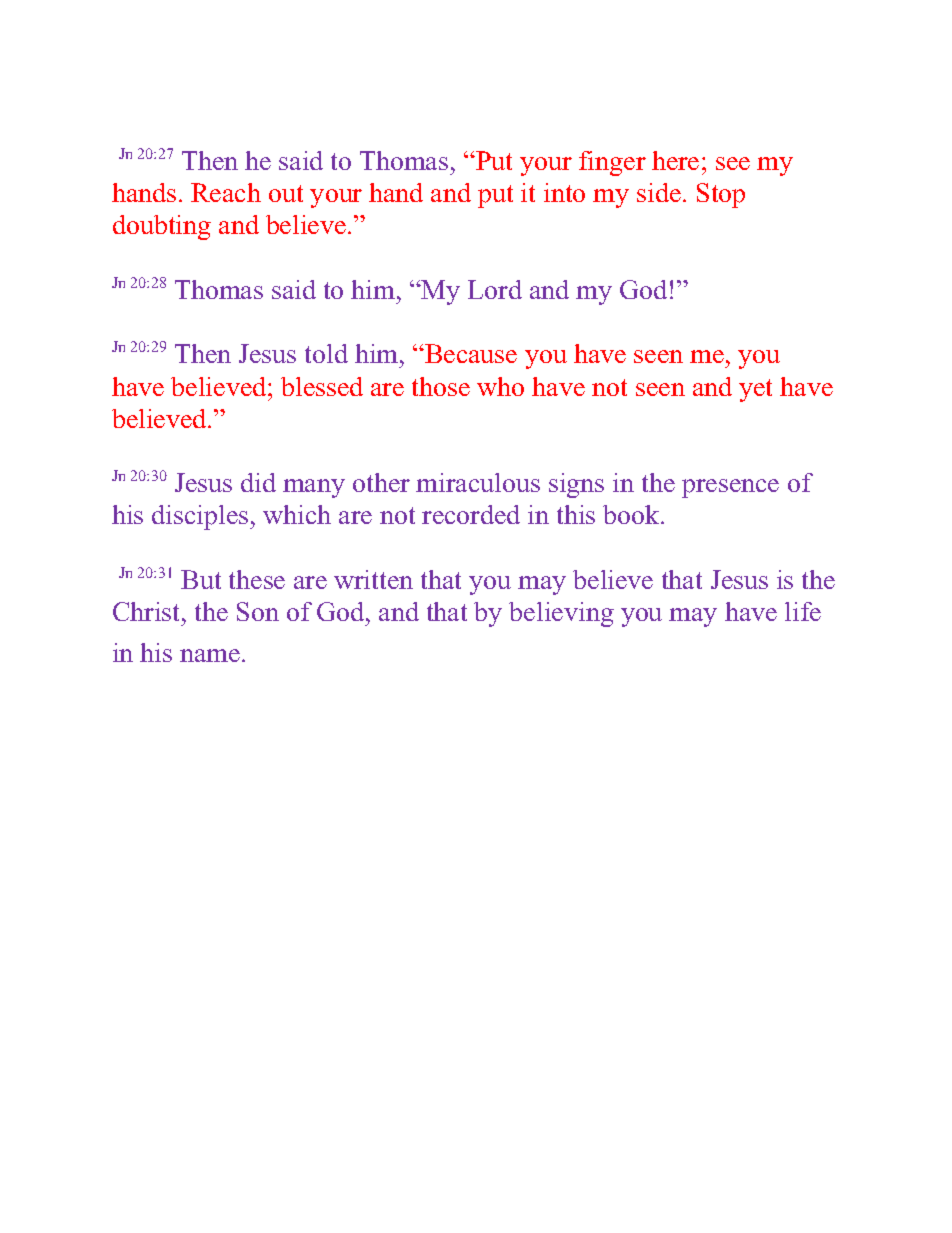 This page has height=1233, width=952. I want to click on into, so click(564, 192).
